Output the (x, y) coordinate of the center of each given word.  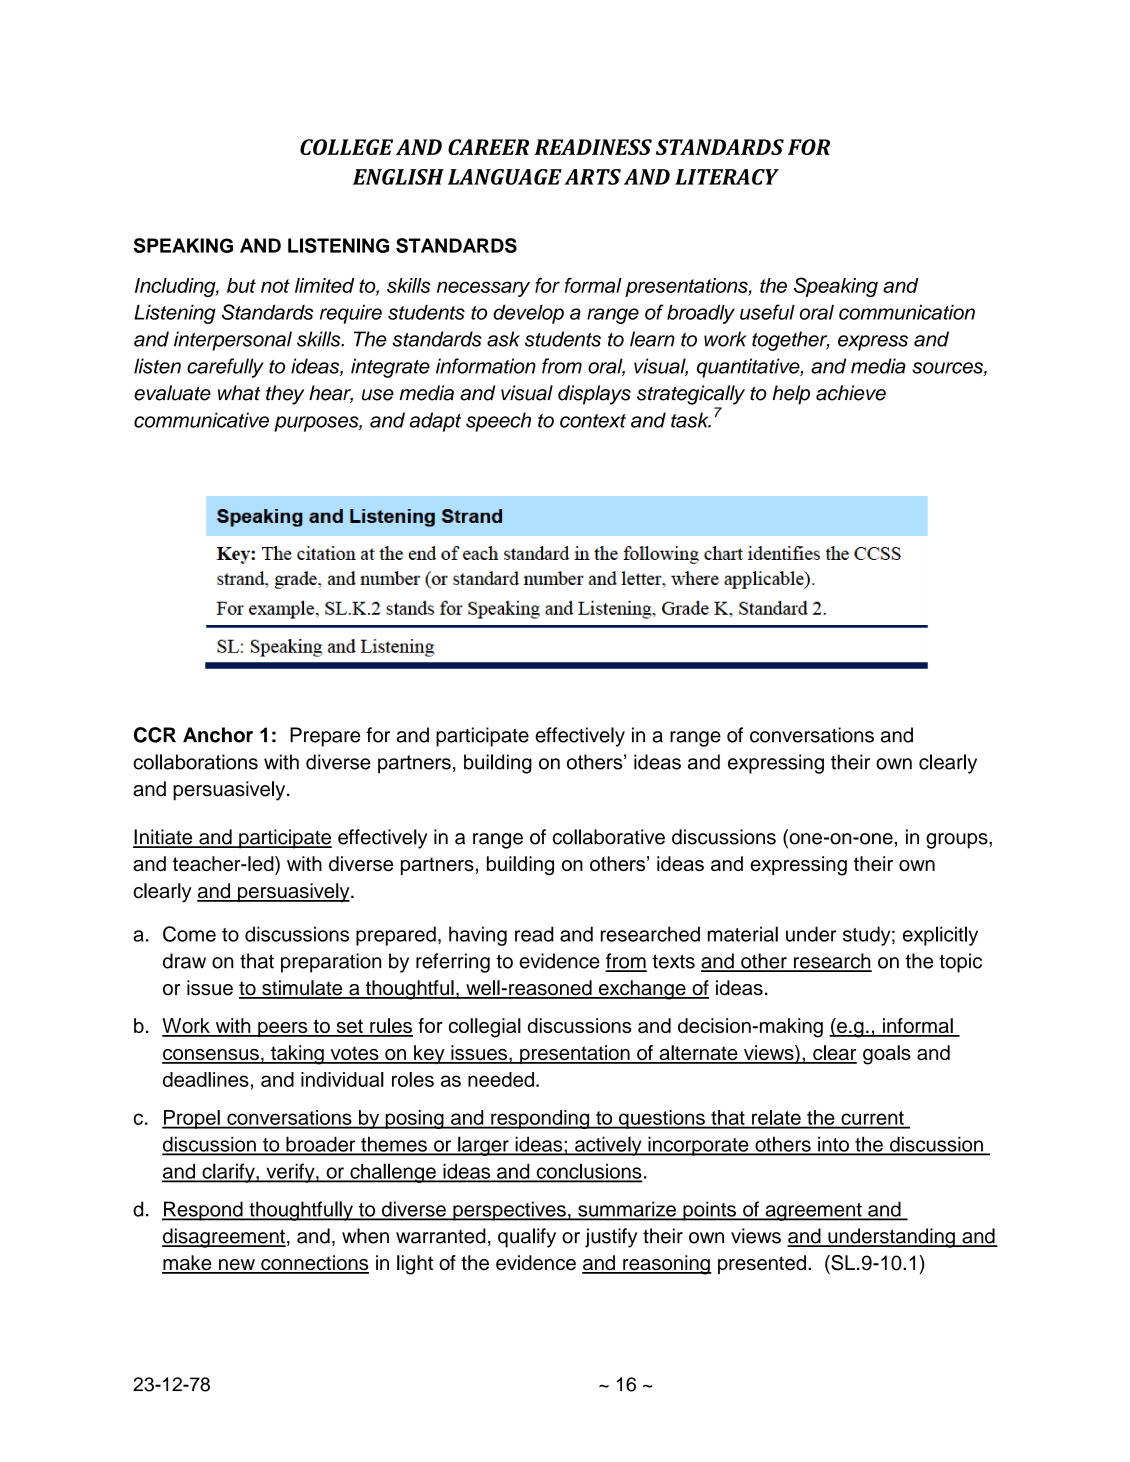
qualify (527, 1238)
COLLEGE (346, 147)
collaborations (195, 762)
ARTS (592, 177)
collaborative (609, 837)
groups (958, 841)
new (237, 1266)
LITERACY (727, 177)
